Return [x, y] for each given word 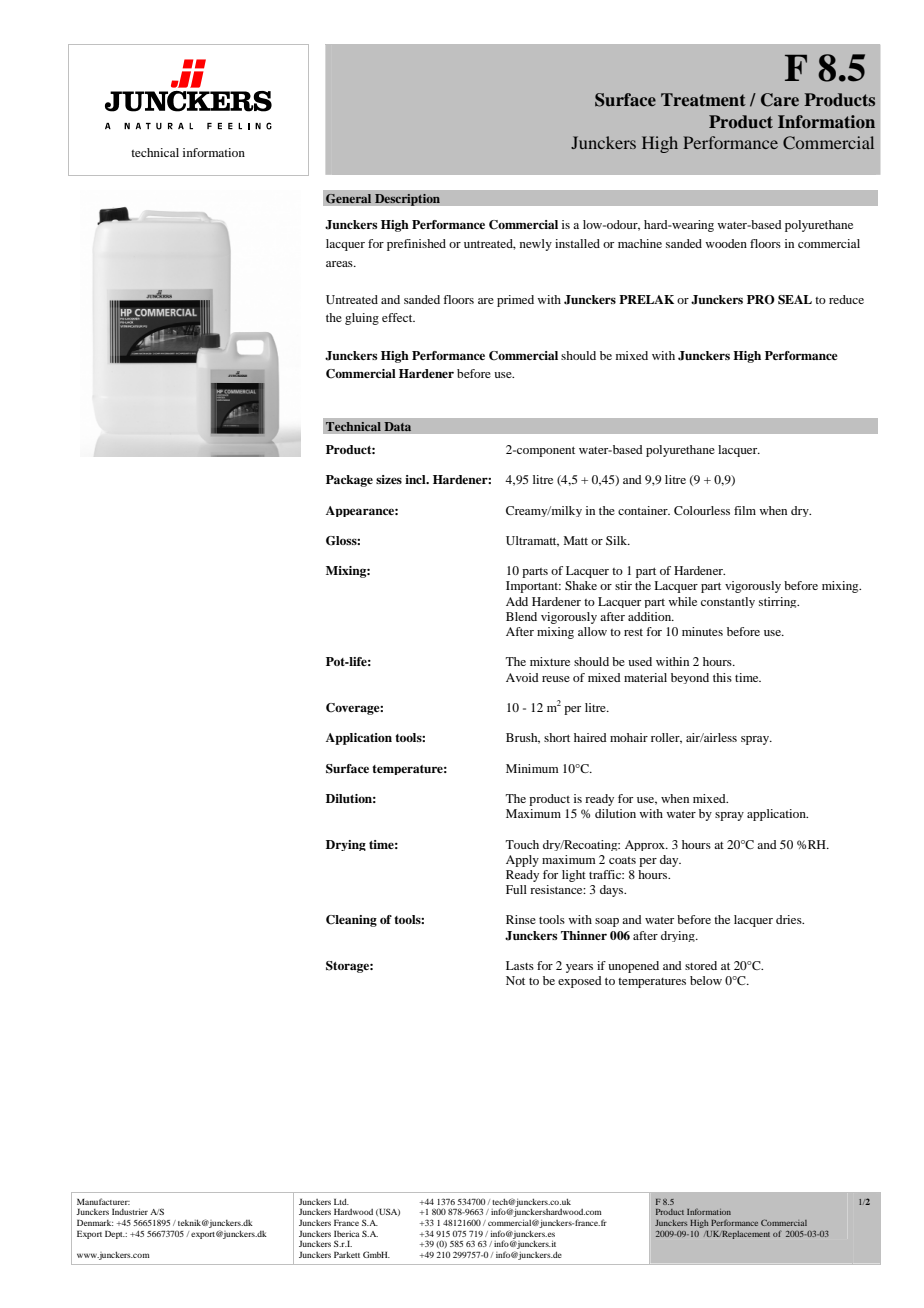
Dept [115, 1234]
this [722, 677]
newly [536, 245]
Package [349, 481]
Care [780, 100]
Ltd [341, 1201]
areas [340, 264]
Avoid [522, 677]
